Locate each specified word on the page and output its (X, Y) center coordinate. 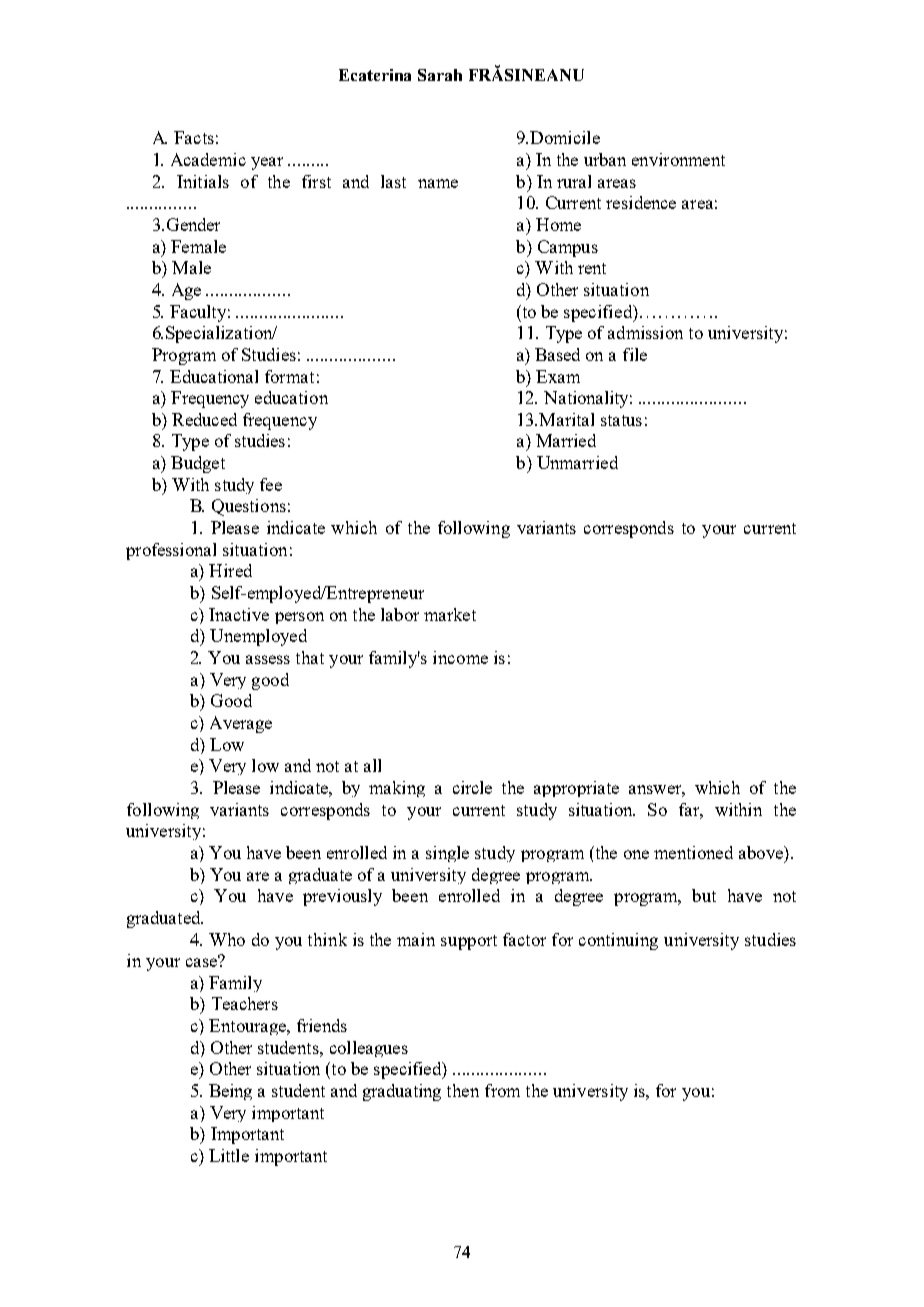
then (463, 1090)
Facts (194, 137)
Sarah (440, 75)
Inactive (239, 614)
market (450, 614)
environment (678, 159)
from (502, 1090)
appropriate (576, 789)
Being (230, 1092)
